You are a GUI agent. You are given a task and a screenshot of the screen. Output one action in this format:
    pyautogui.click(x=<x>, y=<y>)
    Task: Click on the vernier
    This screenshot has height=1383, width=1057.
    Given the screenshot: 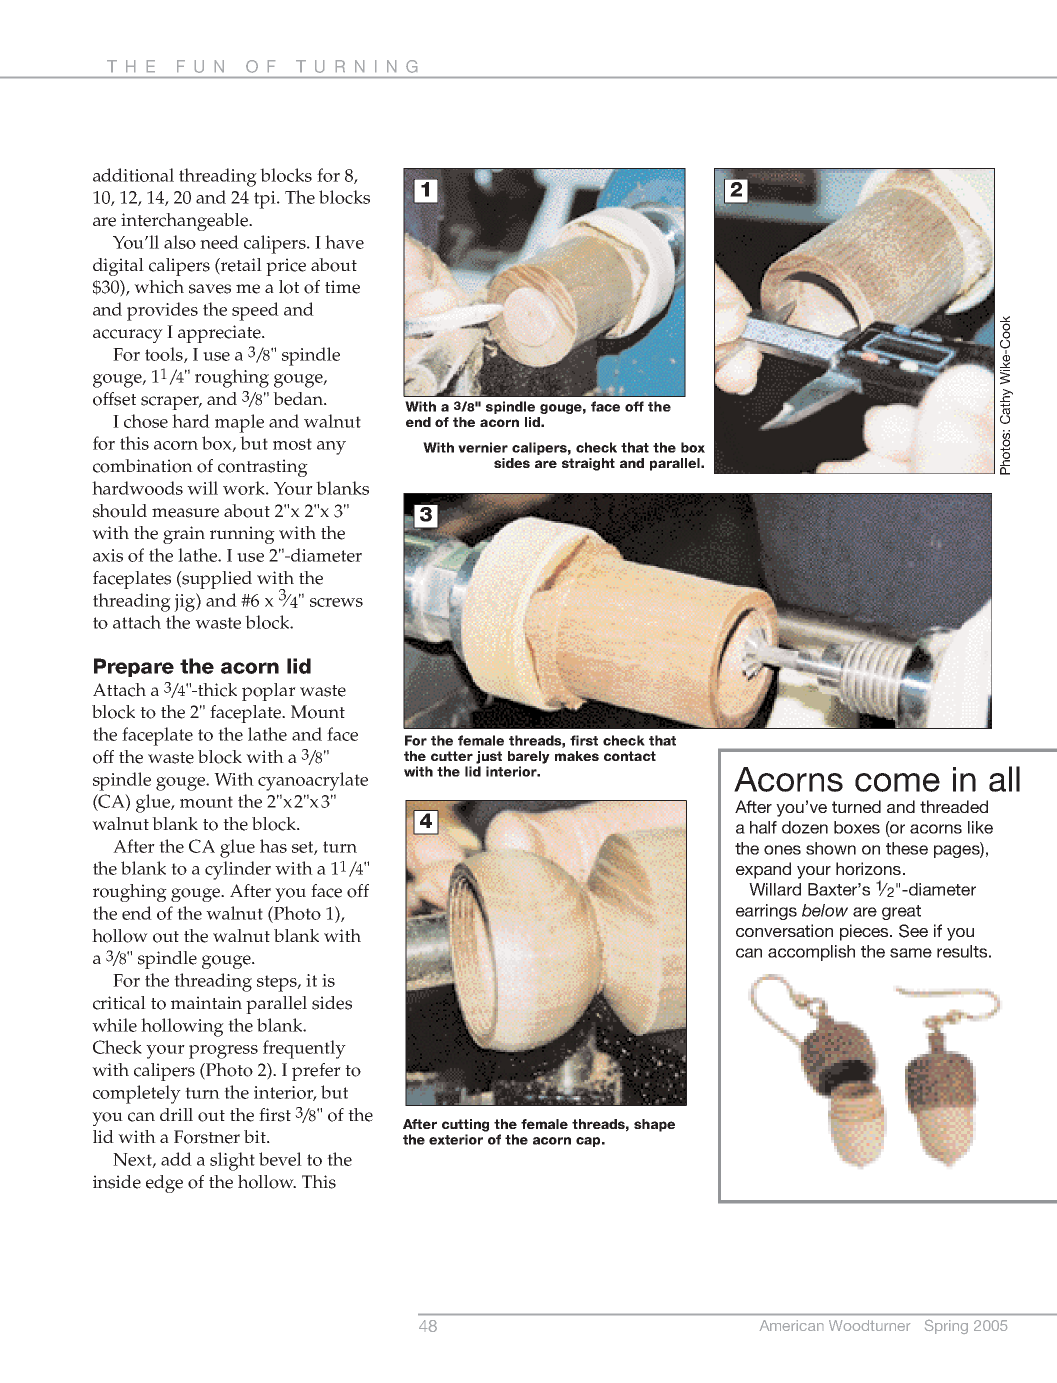 What is the action you would take?
    pyautogui.click(x=483, y=447)
